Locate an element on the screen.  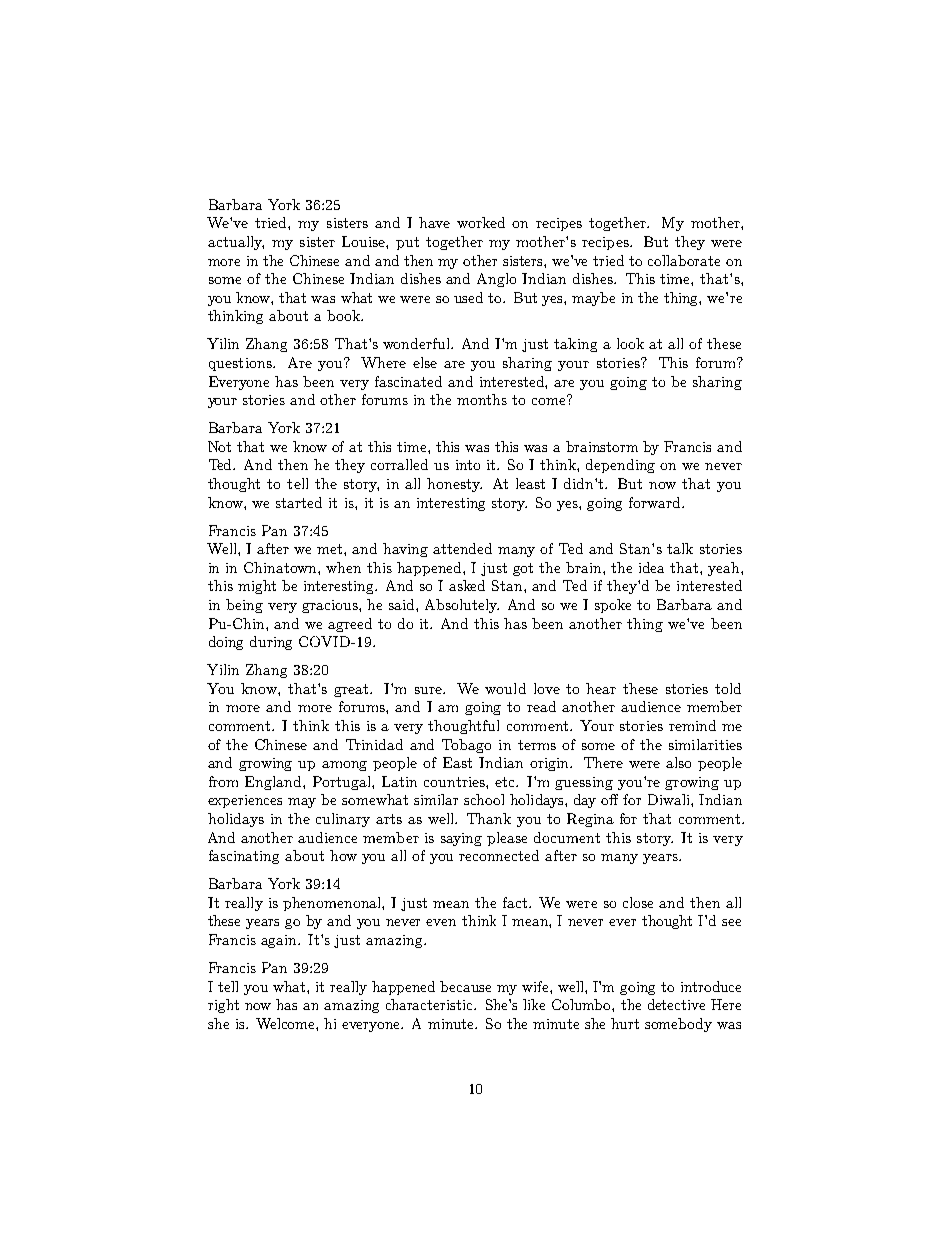
actually is located at coordinates (236, 243).
